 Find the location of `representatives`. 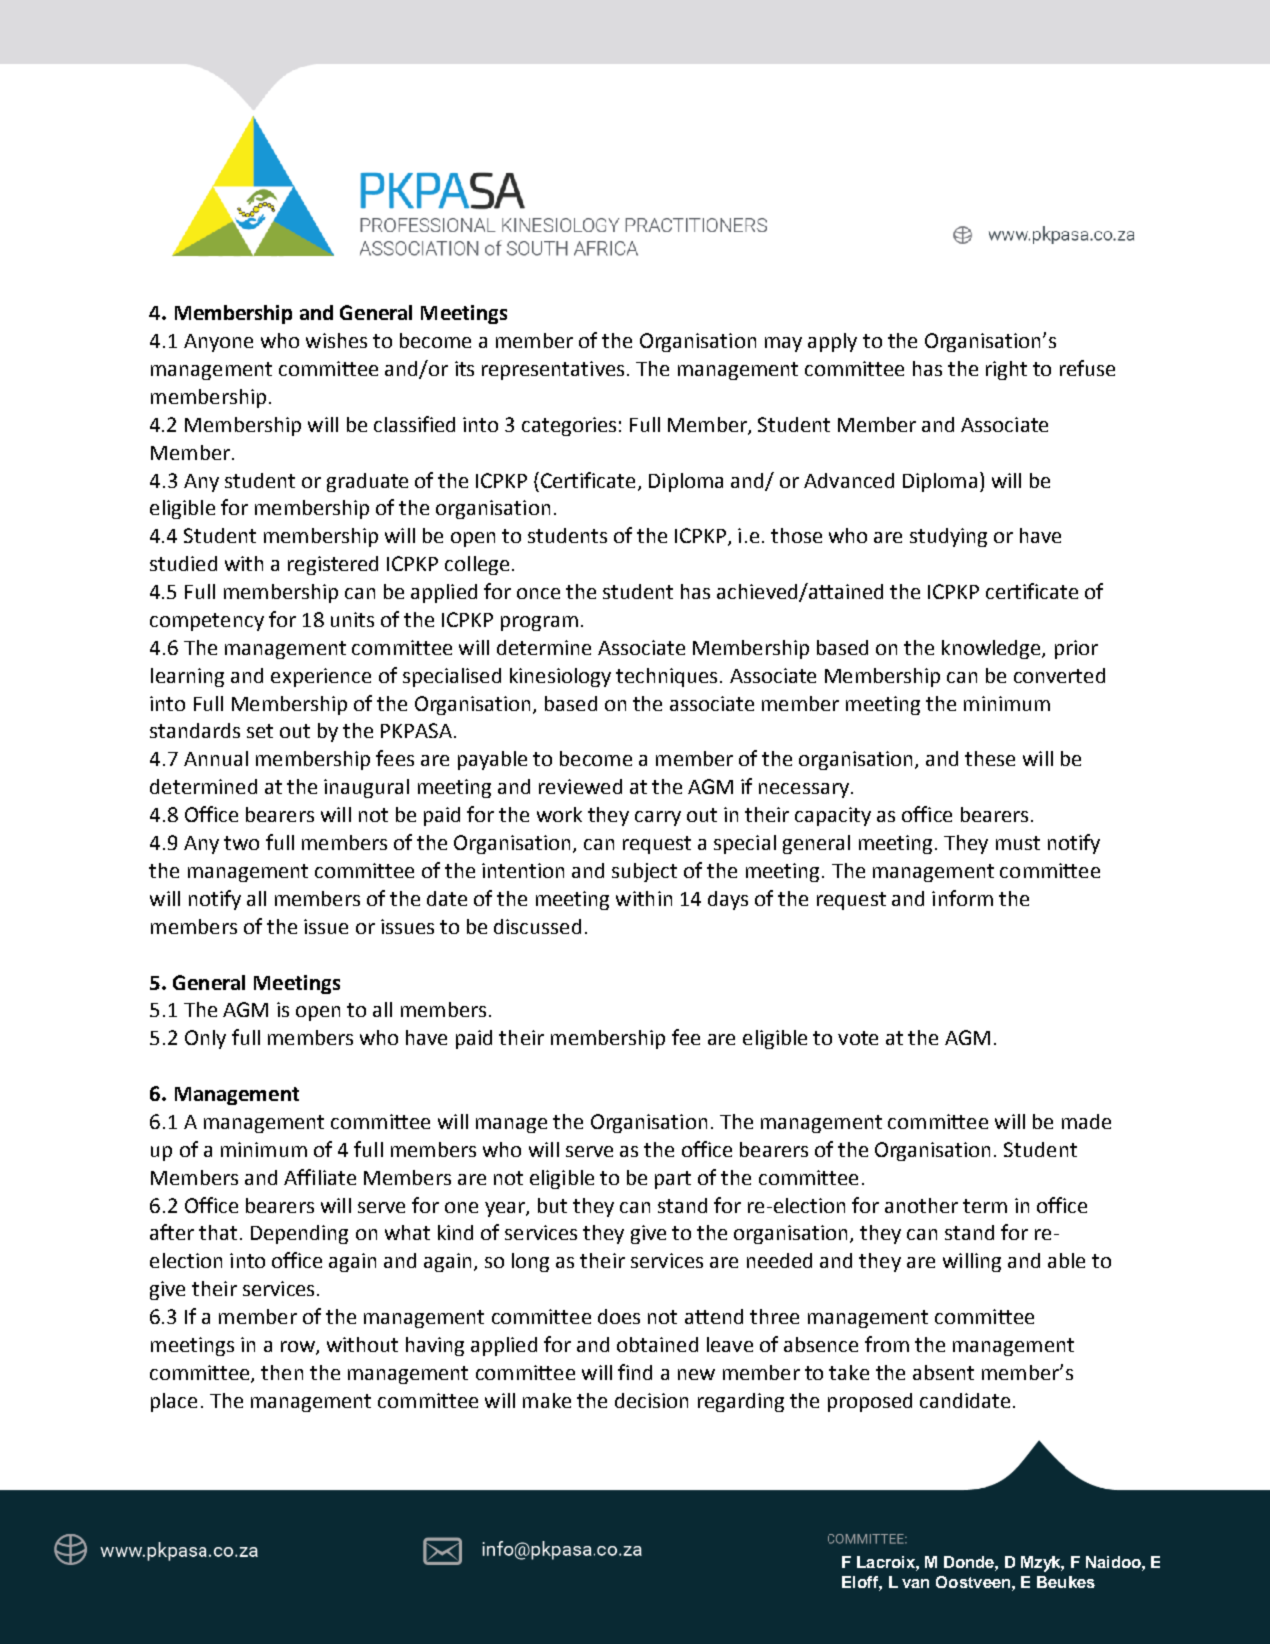

representatives is located at coordinates (553, 370).
